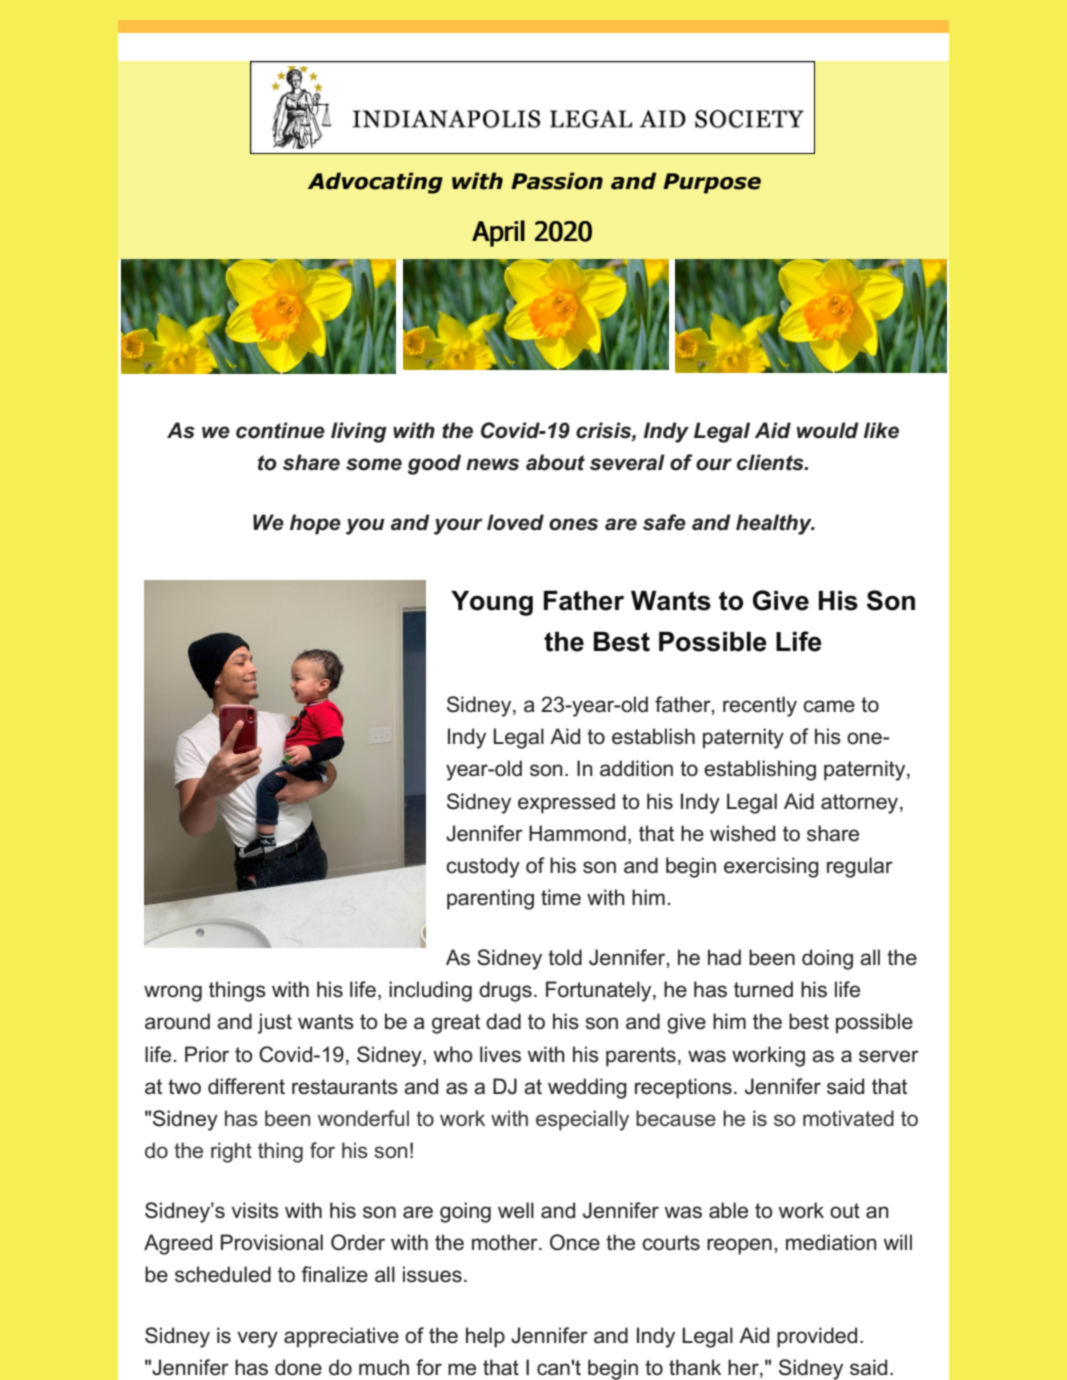  What do you see at coordinates (889, 1056) in the screenshot?
I see `server` at bounding box center [889, 1056].
